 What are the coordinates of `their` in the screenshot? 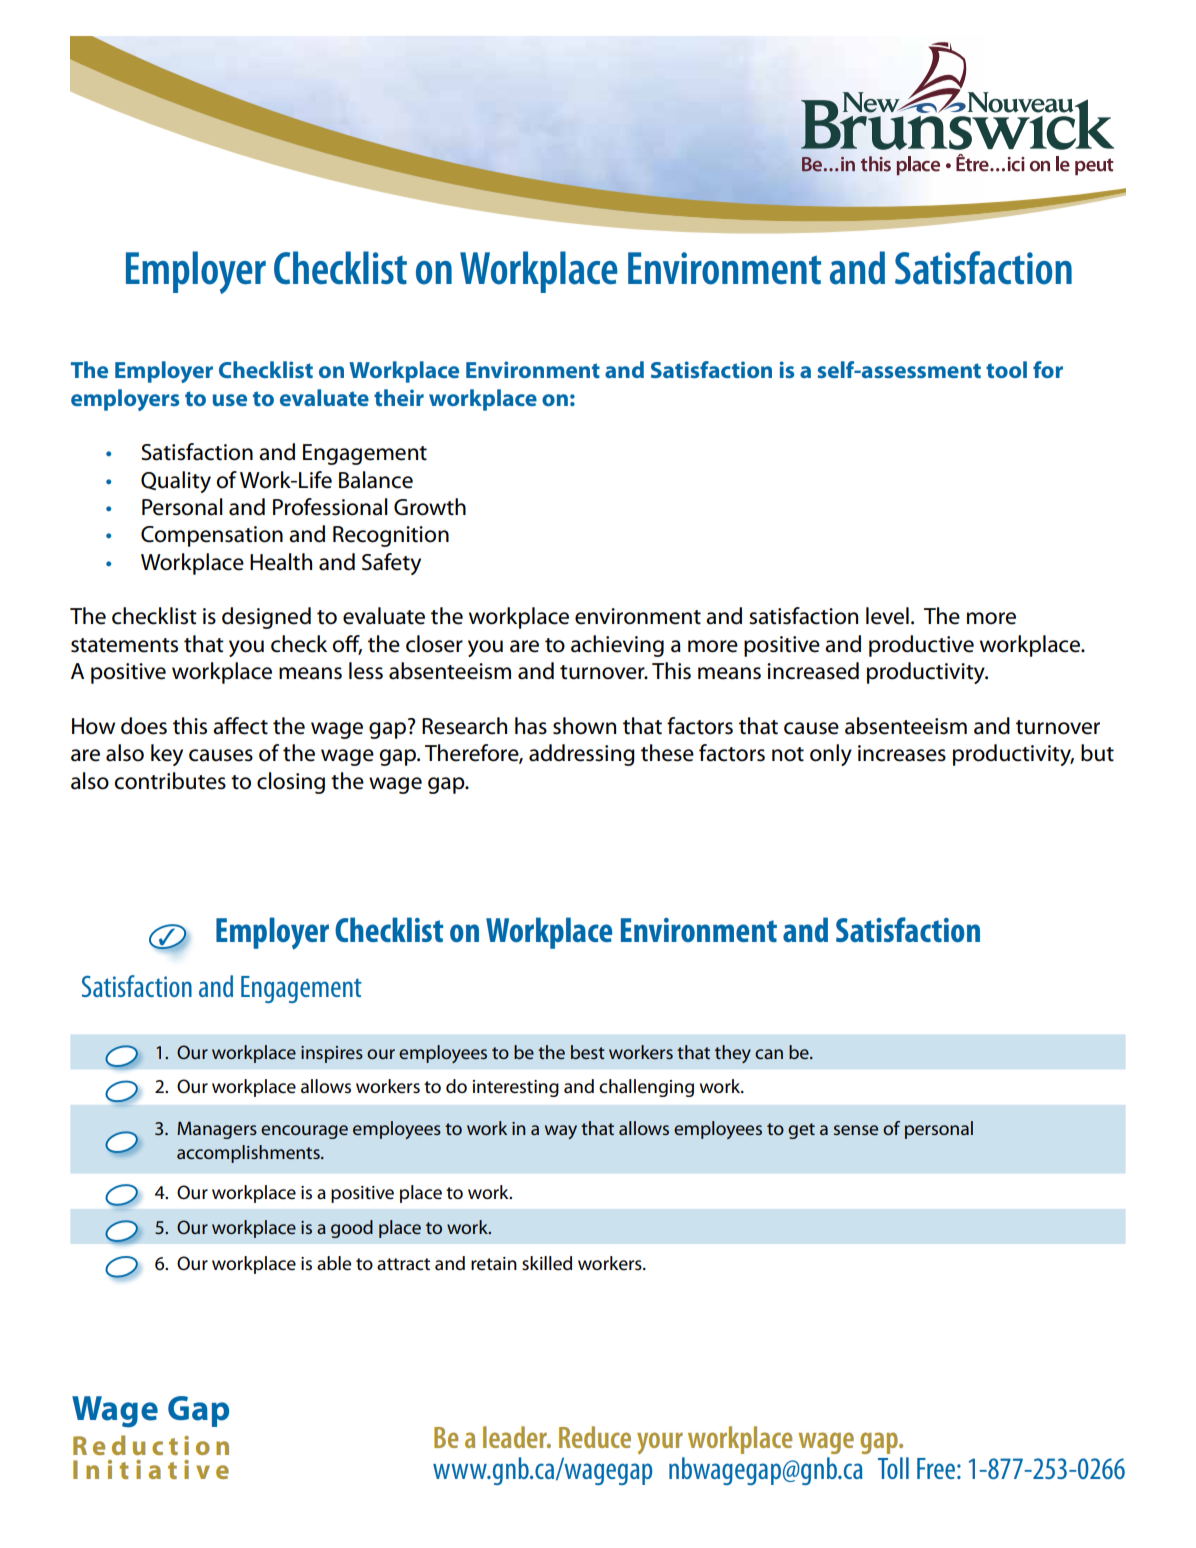 It's located at (399, 397).
